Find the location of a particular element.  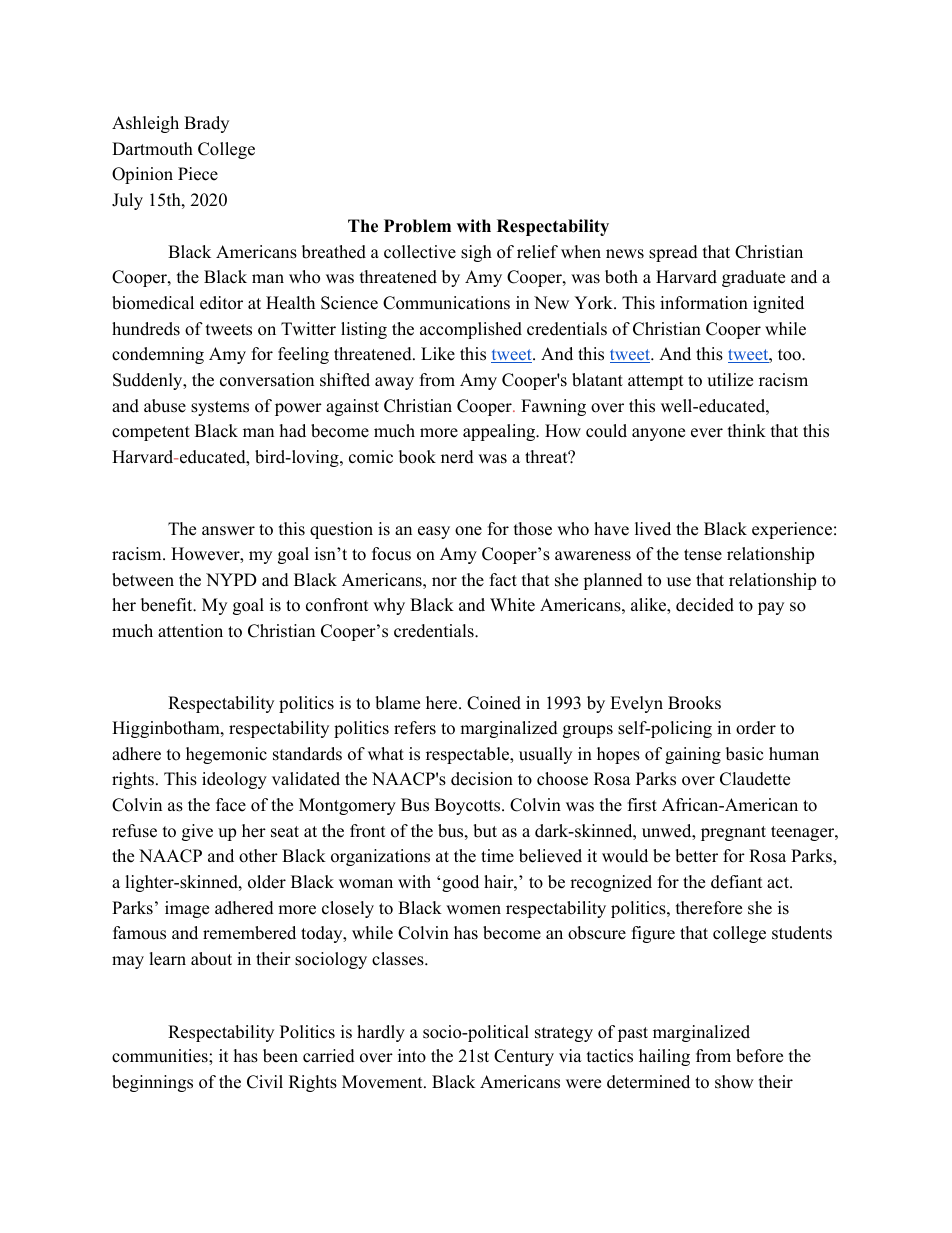

image is located at coordinates (187, 909).
